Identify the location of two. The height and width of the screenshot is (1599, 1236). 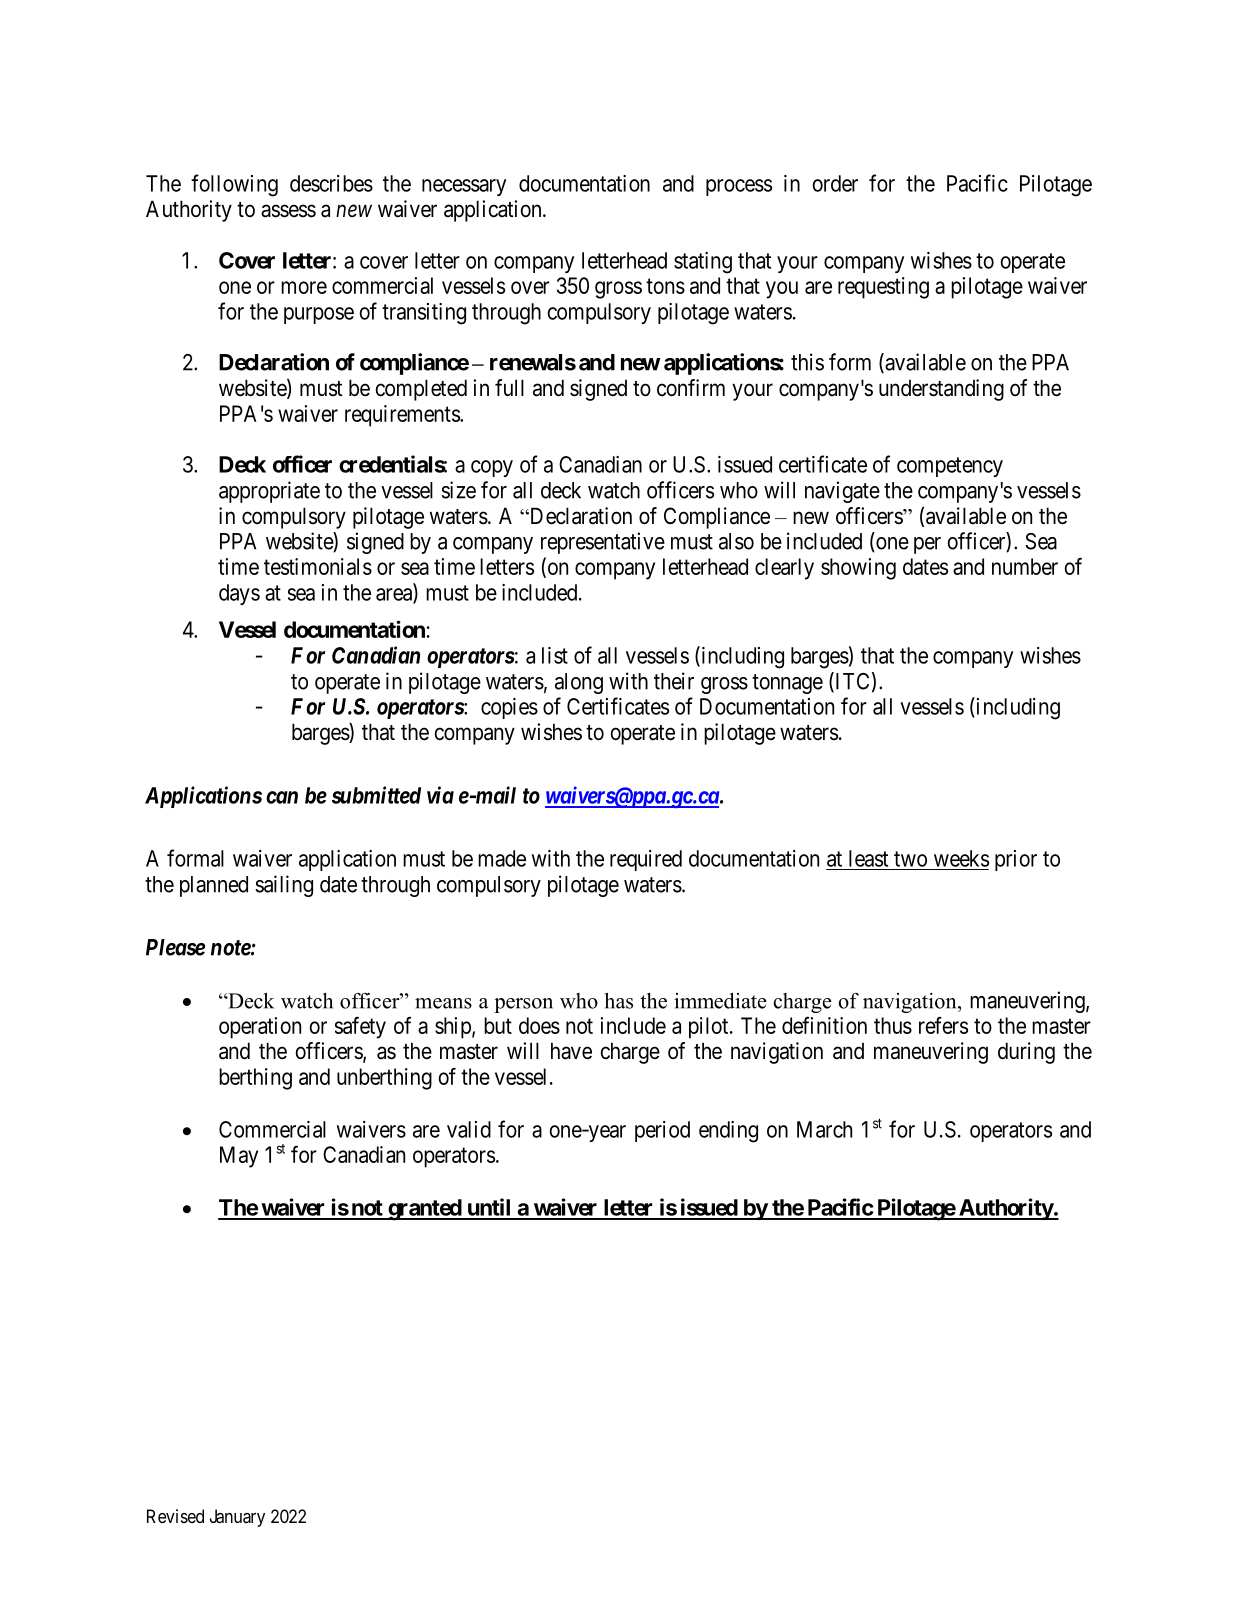
(910, 859).
